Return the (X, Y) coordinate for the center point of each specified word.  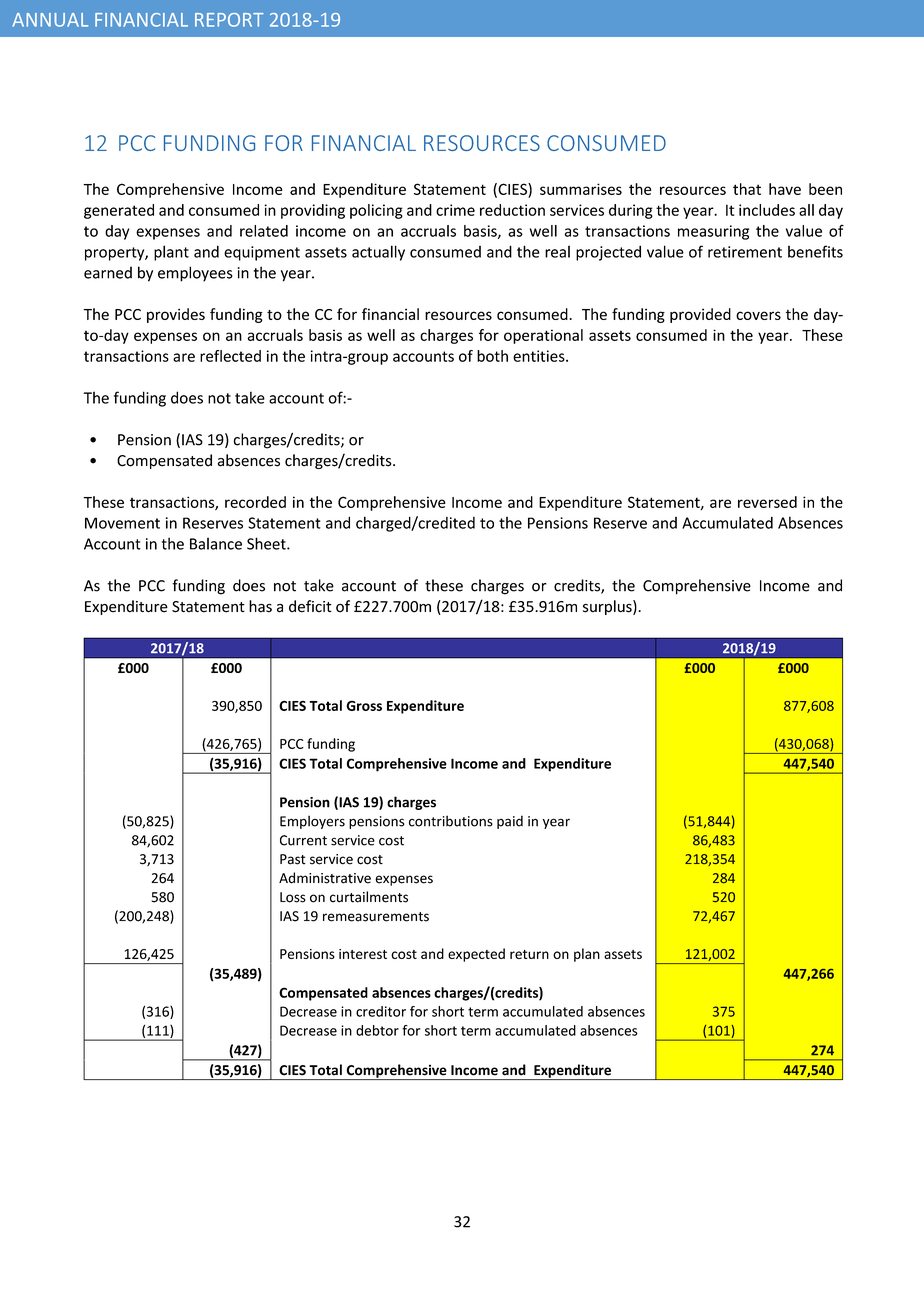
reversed (767, 502)
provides (176, 315)
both (492, 356)
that (747, 189)
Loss (293, 897)
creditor (381, 1011)
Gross (364, 705)
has (260, 606)
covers (758, 315)
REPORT (229, 20)
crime (455, 210)
